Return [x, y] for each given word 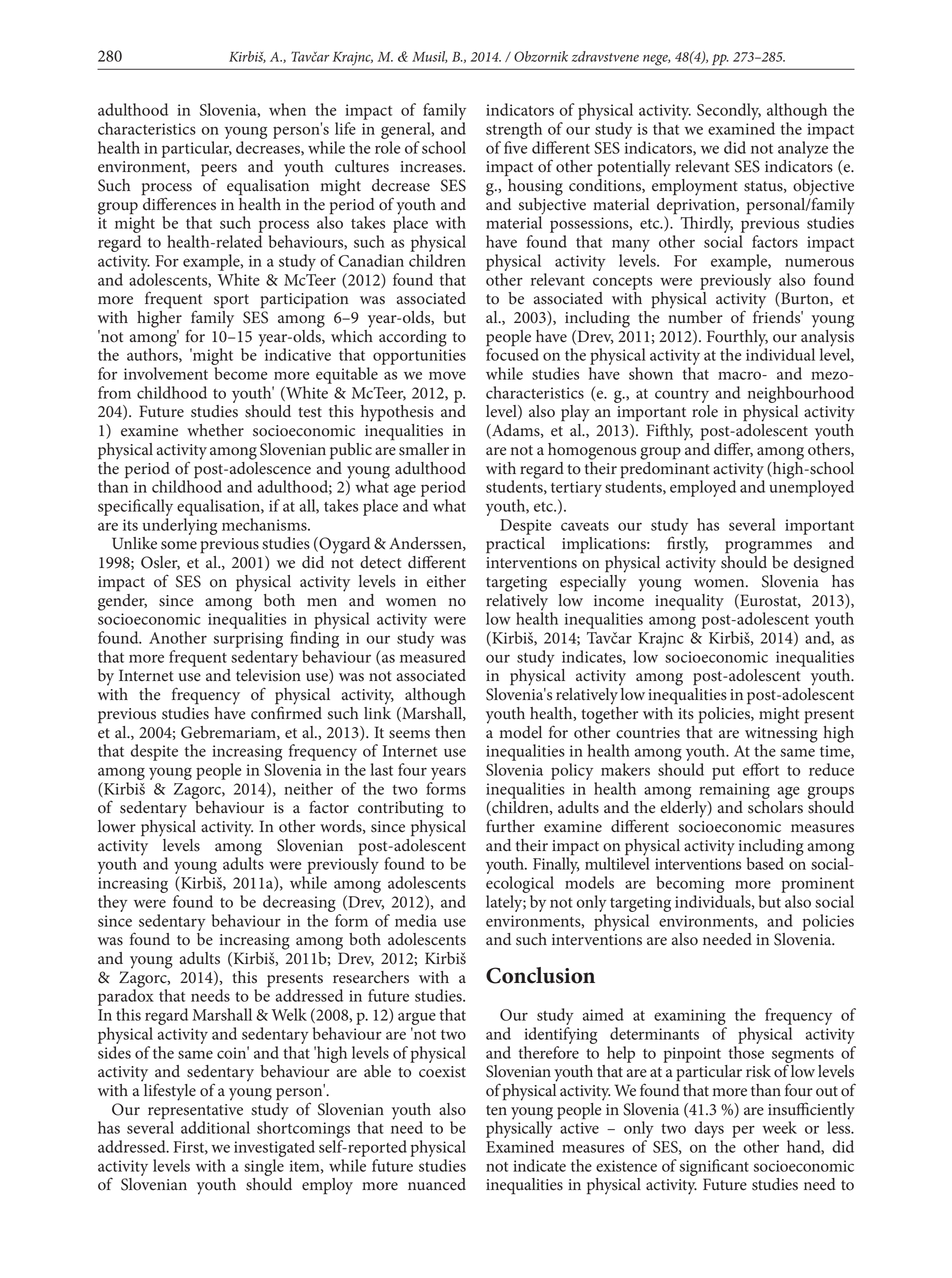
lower [117, 826]
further [510, 826]
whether [215, 430]
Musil [429, 57]
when [287, 109]
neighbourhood [800, 394]
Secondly [729, 111]
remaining [734, 791]
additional [215, 1127]
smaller [424, 449]
